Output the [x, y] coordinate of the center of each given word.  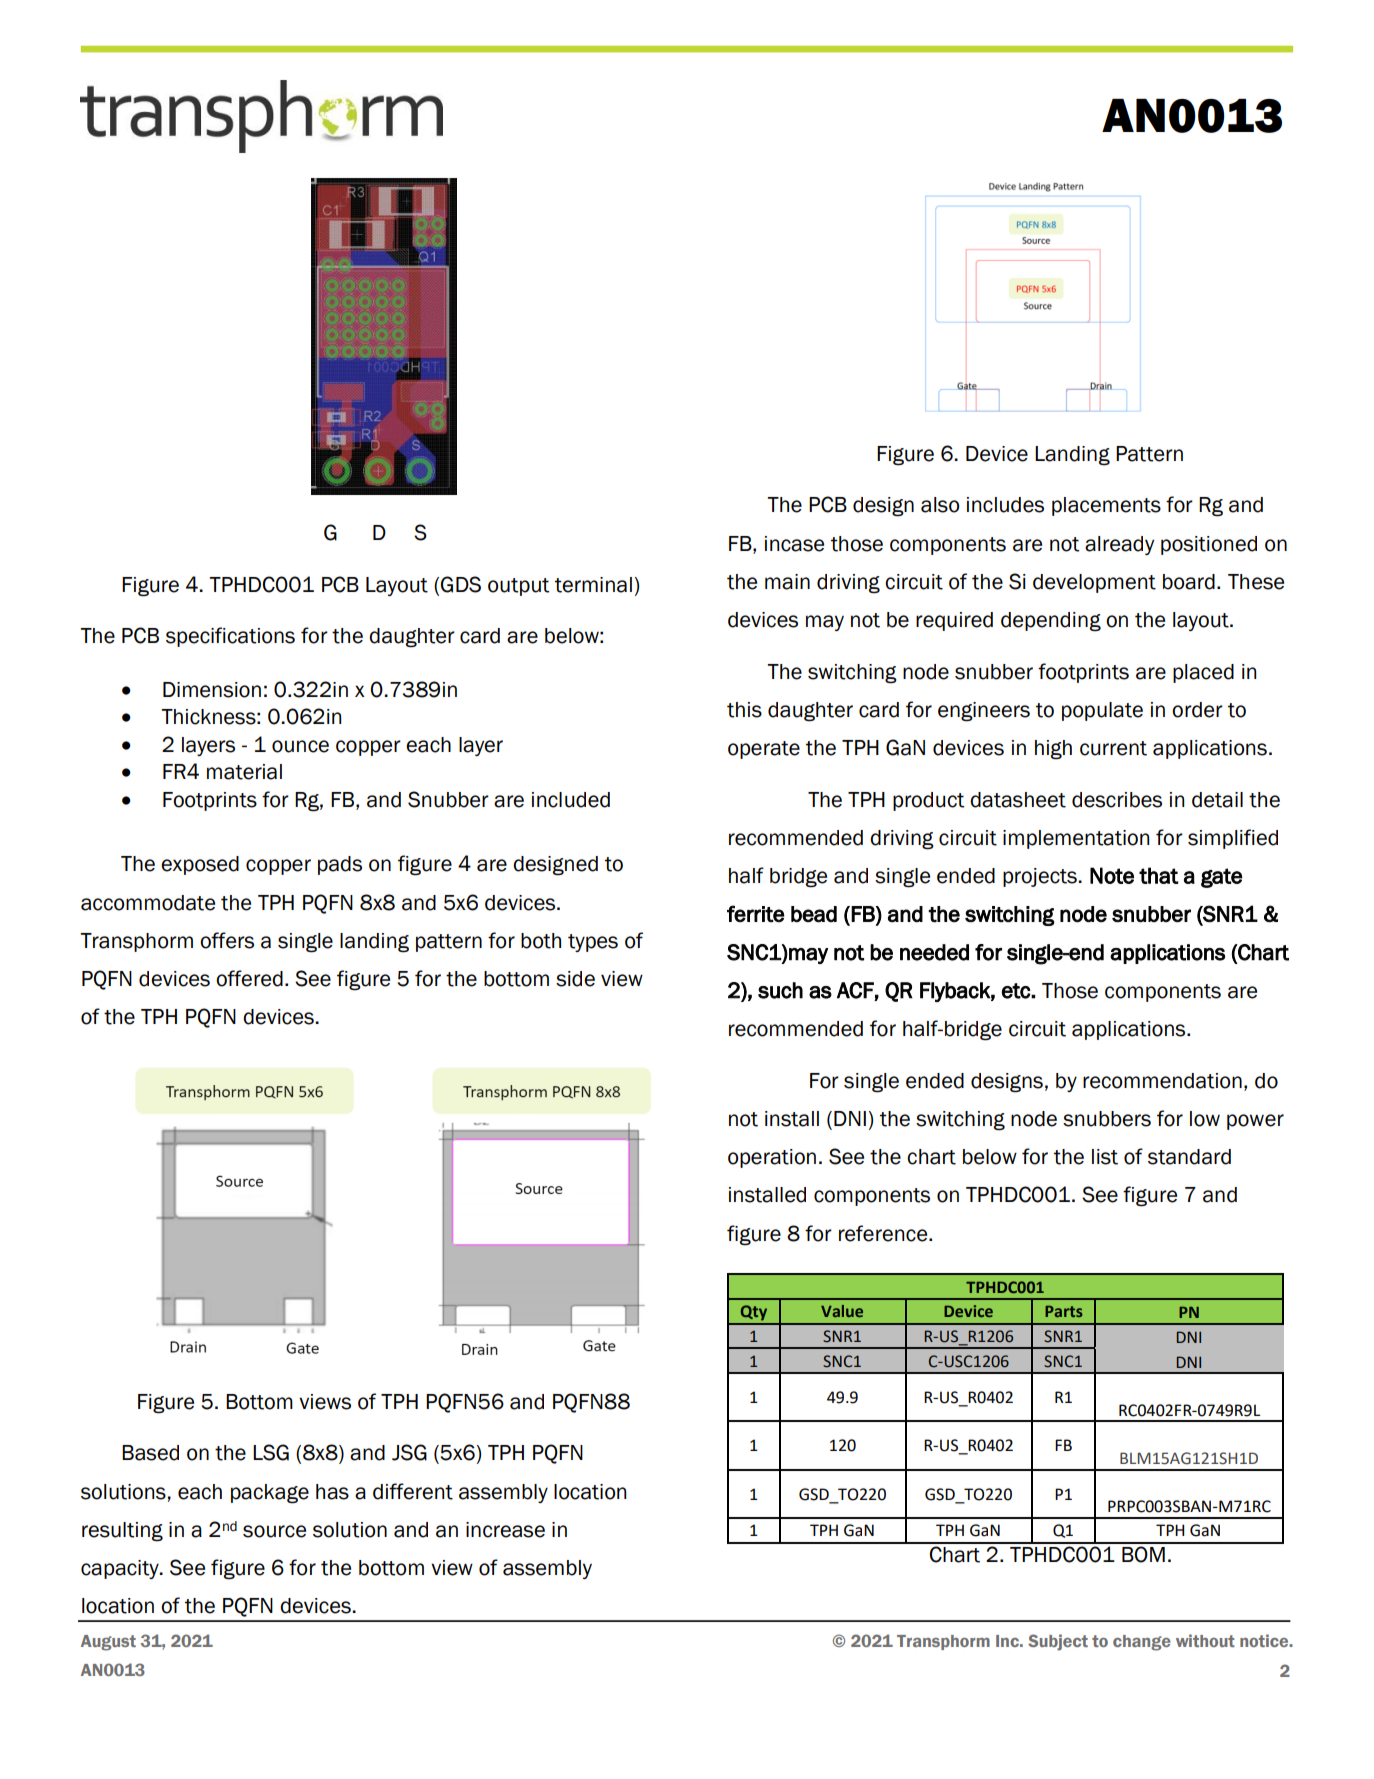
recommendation [1162, 1081]
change [1142, 1643]
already [1119, 545]
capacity [121, 1569]
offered [249, 978]
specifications [230, 637]
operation [772, 1158]
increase [505, 1530]
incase [794, 544]
